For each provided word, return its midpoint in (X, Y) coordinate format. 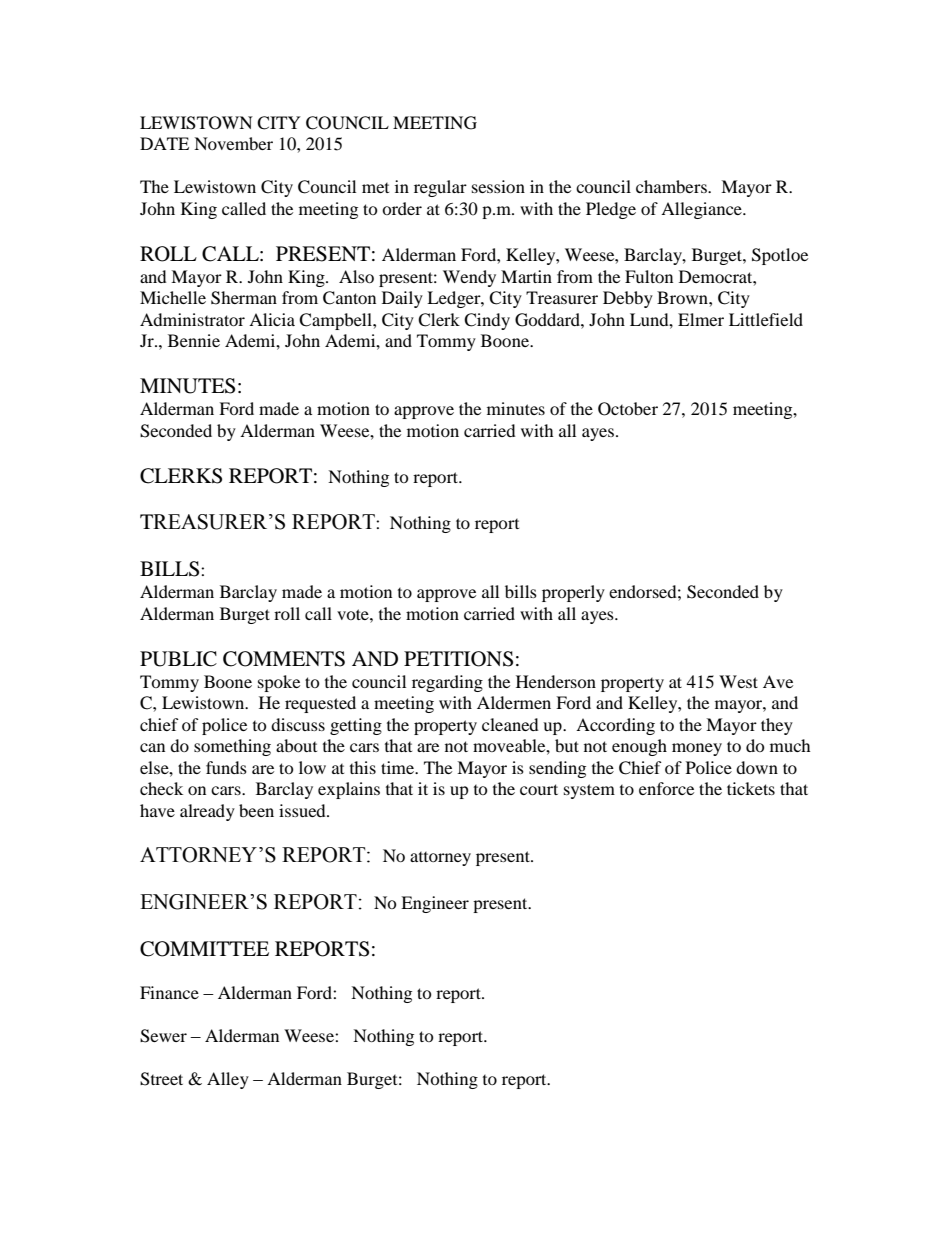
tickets (751, 788)
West (738, 681)
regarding (447, 683)
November (233, 143)
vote (354, 614)
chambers (672, 186)
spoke (279, 683)
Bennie (194, 340)
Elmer (701, 319)
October (628, 409)
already (207, 812)
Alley (228, 1080)
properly (573, 593)
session (498, 186)
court (539, 789)
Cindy (487, 321)
